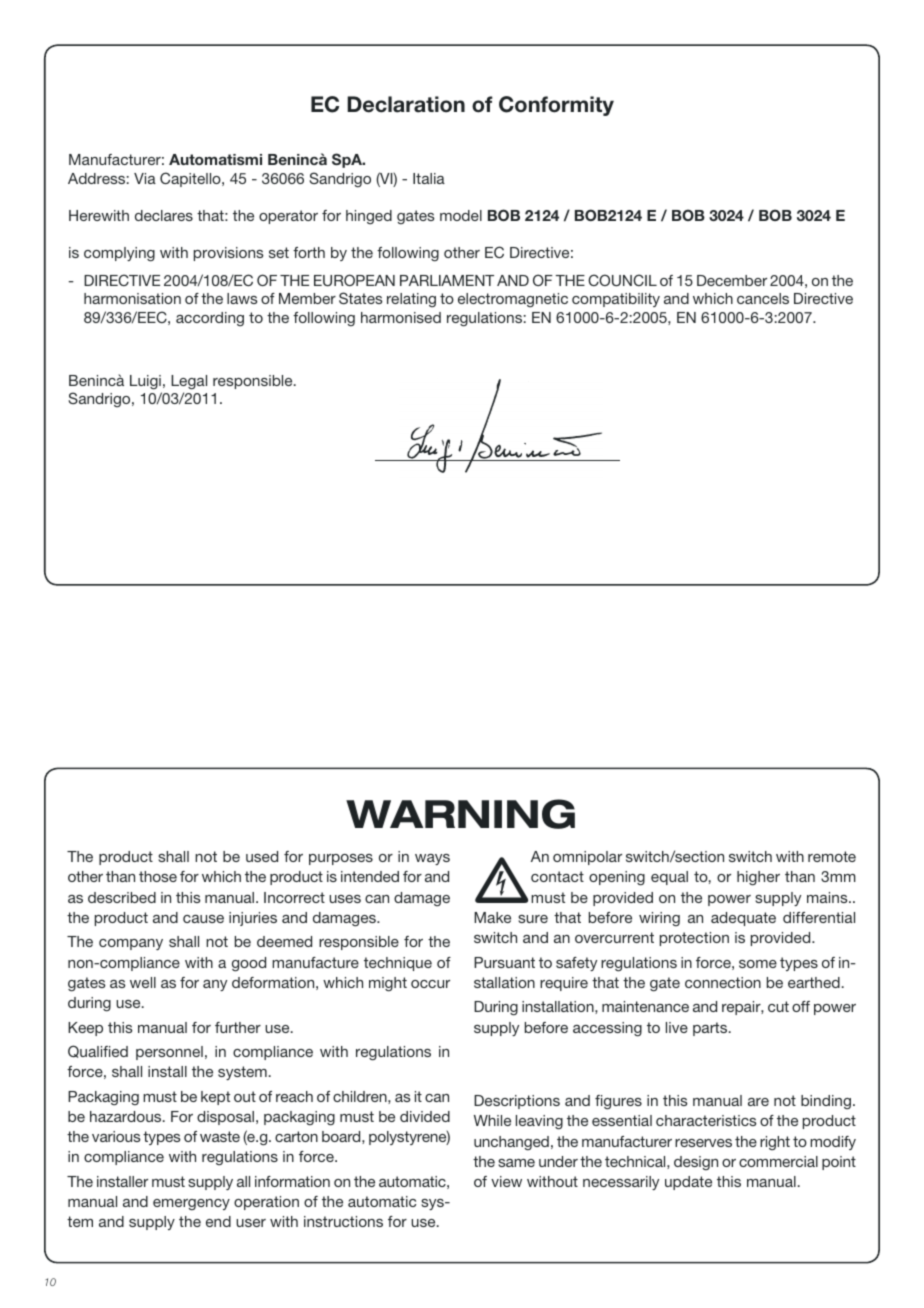 This page has height=1308, width=924. Describe the element at coordinates (460, 814) in the page. I see `WARNING` at that location.
